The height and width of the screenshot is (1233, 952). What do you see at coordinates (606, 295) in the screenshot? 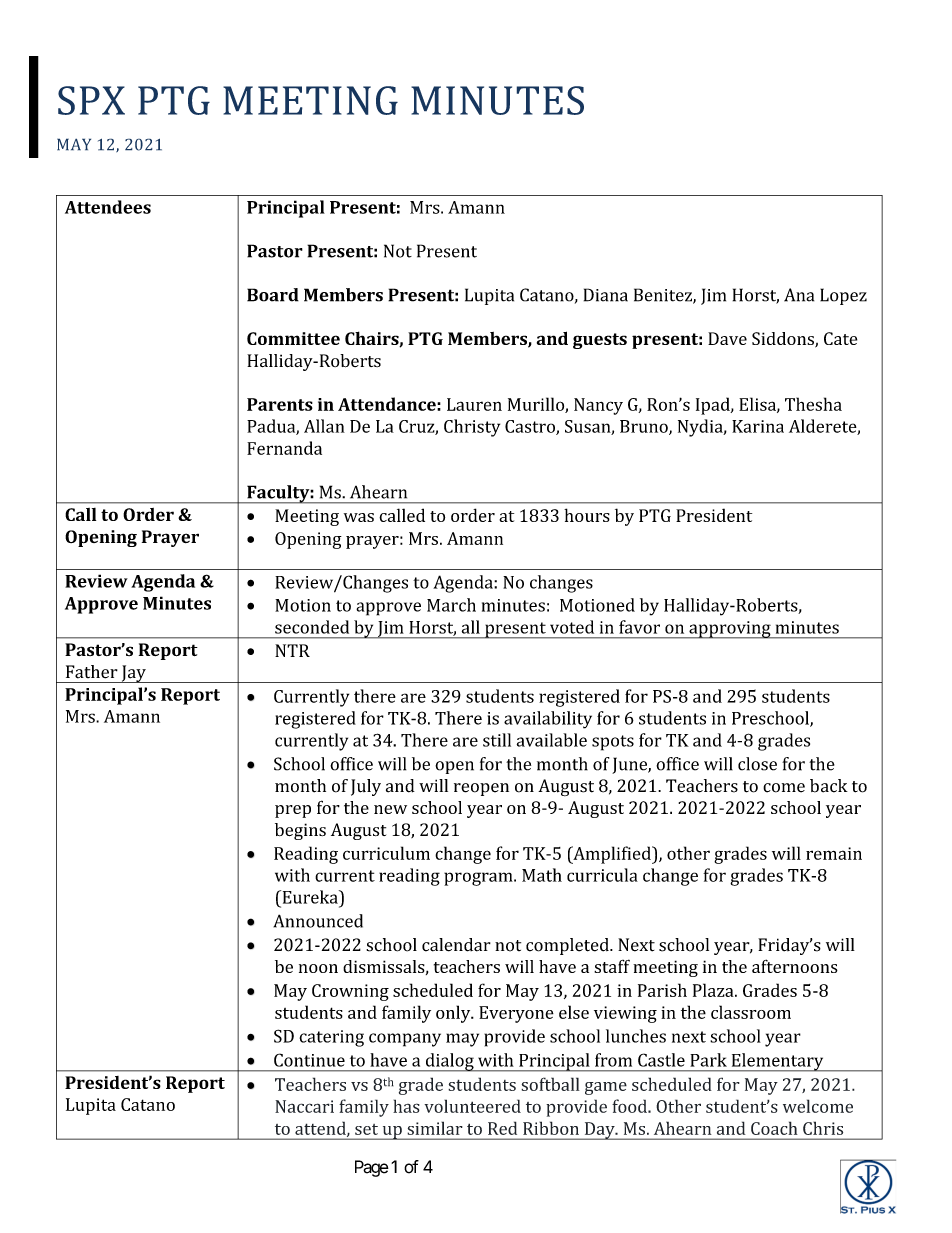
I see `Diana` at bounding box center [606, 295].
